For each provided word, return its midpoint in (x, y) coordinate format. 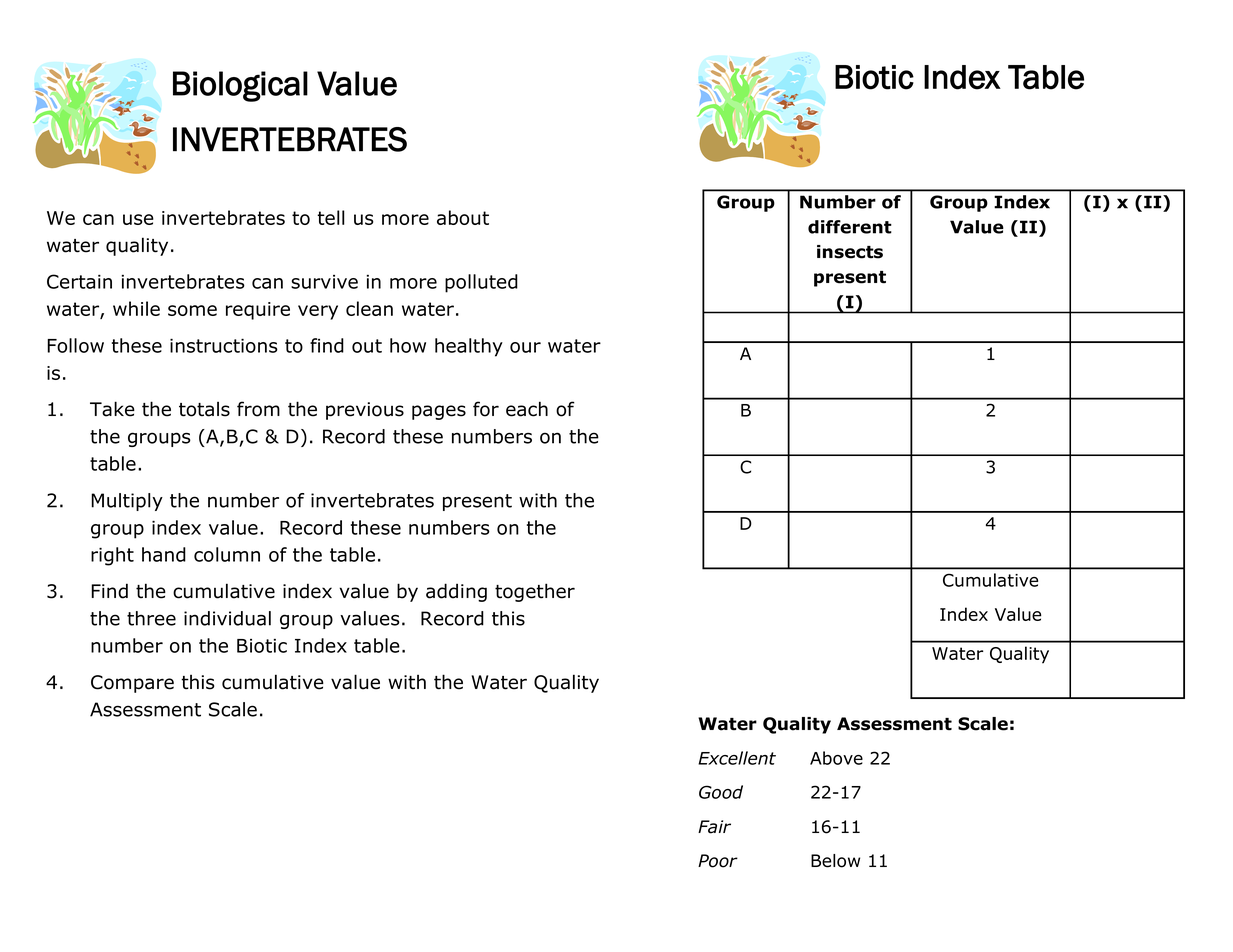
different (850, 227)
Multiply (127, 502)
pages (439, 412)
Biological (240, 86)
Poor (718, 861)
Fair (714, 827)
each (527, 409)
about (463, 217)
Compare (132, 684)
